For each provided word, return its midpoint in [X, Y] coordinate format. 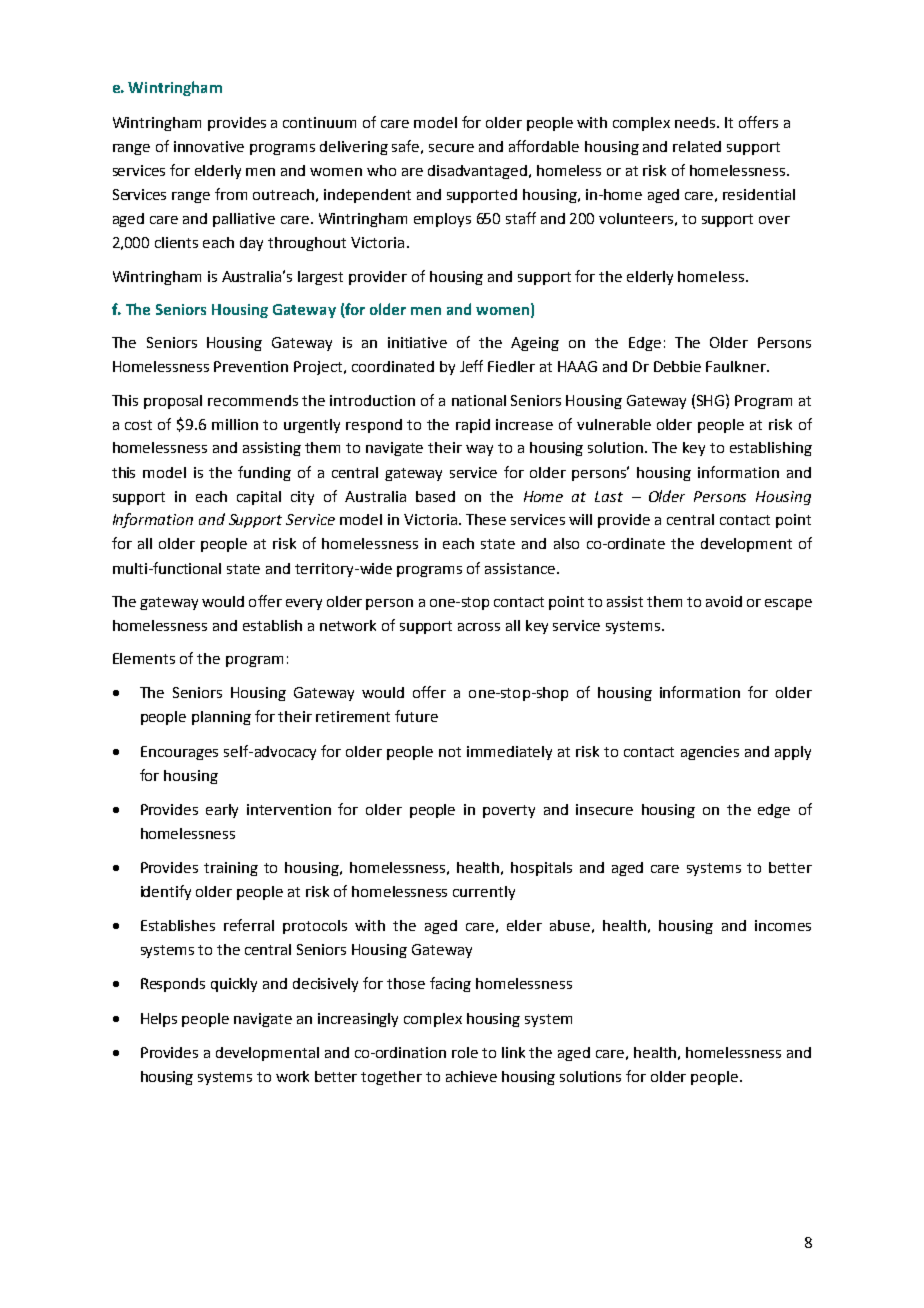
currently [484, 893]
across [479, 627]
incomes [783, 925]
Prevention [251, 366]
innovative [209, 146]
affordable [544, 146]
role [465, 1052]
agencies [710, 753]
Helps [159, 1020]
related [697, 146]
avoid [724, 601]
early [222, 811]
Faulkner [737, 366]
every [304, 604]
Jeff [471, 366]
